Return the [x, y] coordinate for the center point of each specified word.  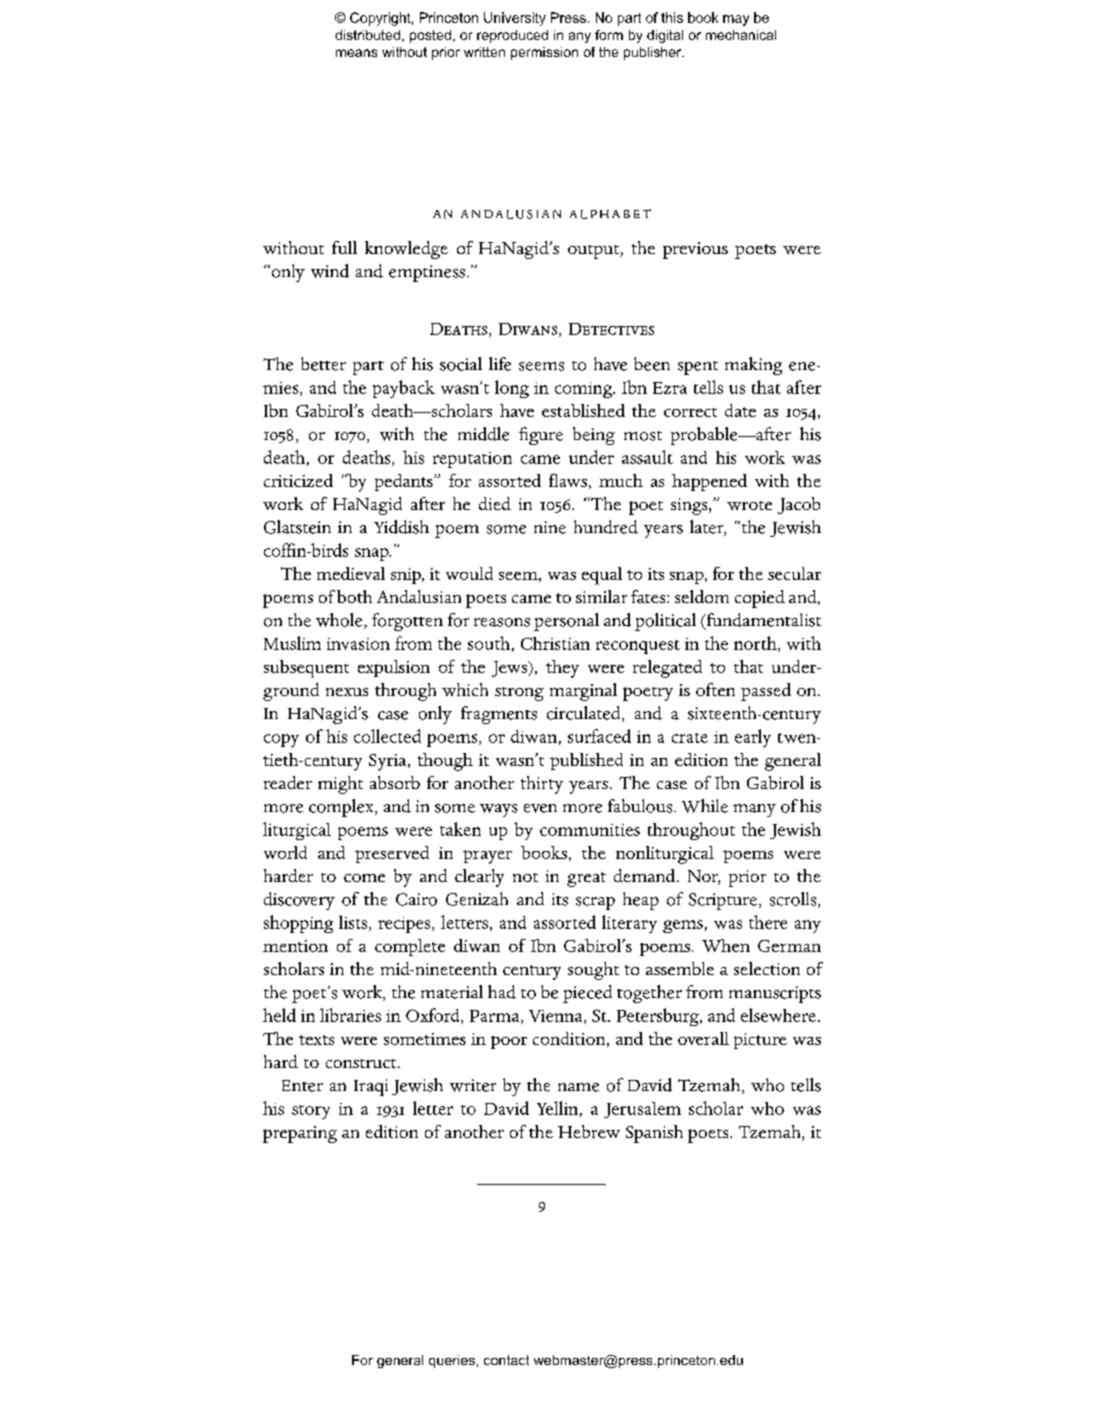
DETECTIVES [611, 329]
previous [695, 250]
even [540, 808]
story [311, 1112]
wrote [749, 505]
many [754, 810]
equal [602, 576]
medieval [351, 573]
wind [330, 271]
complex [342, 808]
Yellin [557, 1108]
